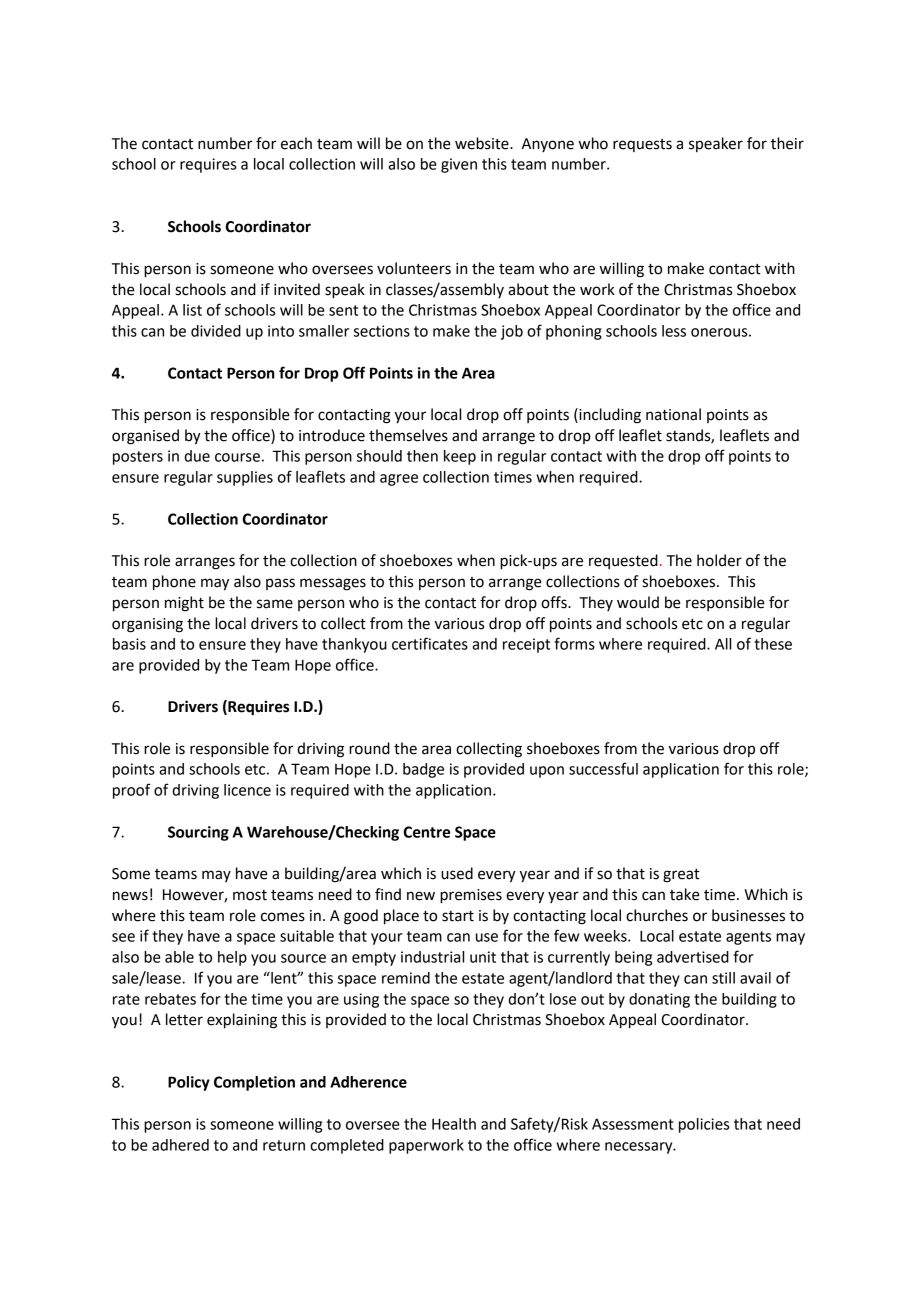  I want to click on might, so click(184, 604).
